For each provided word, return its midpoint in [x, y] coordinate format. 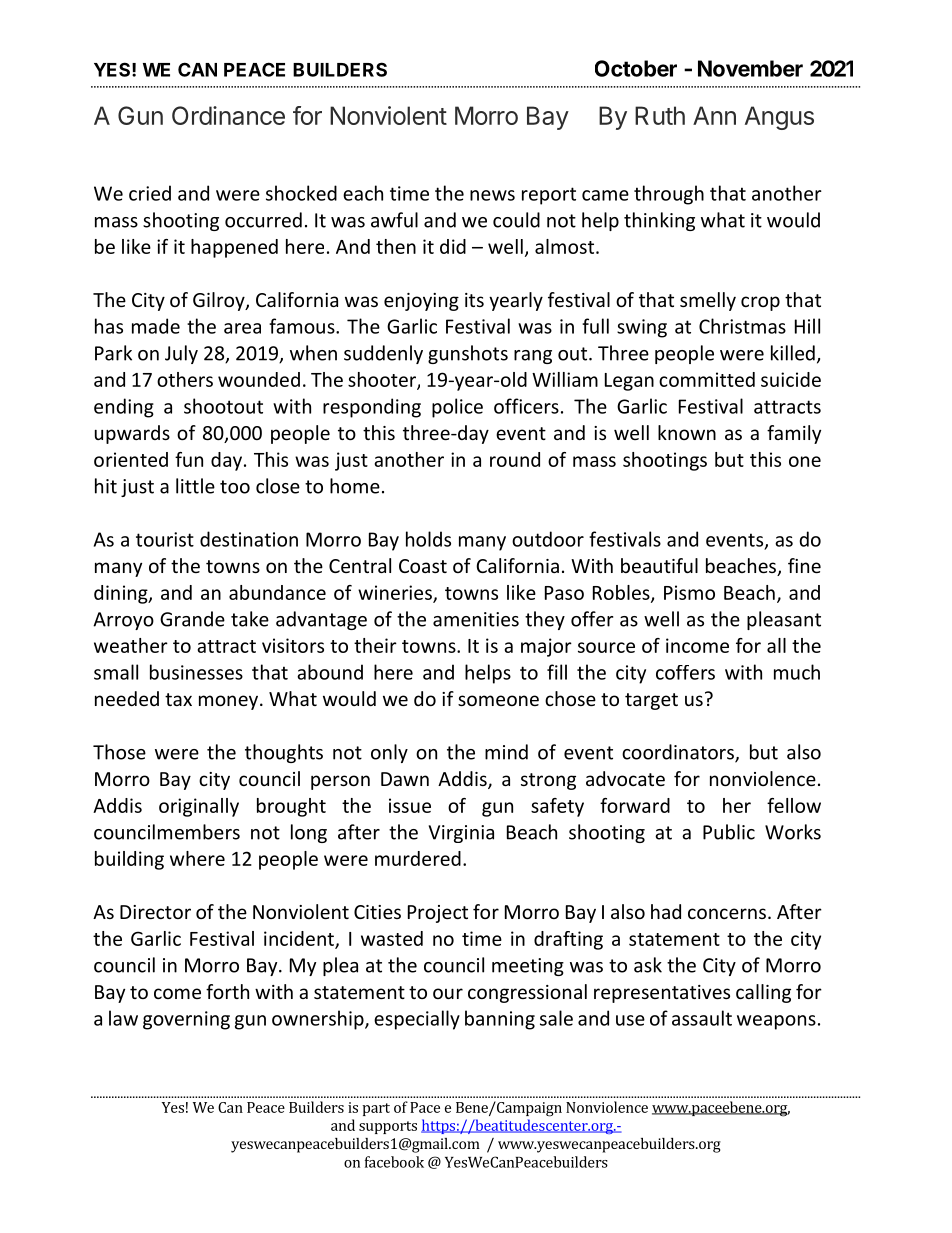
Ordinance [228, 115]
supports [388, 1127]
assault [702, 1018]
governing [186, 1020]
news [492, 195]
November [750, 68]
